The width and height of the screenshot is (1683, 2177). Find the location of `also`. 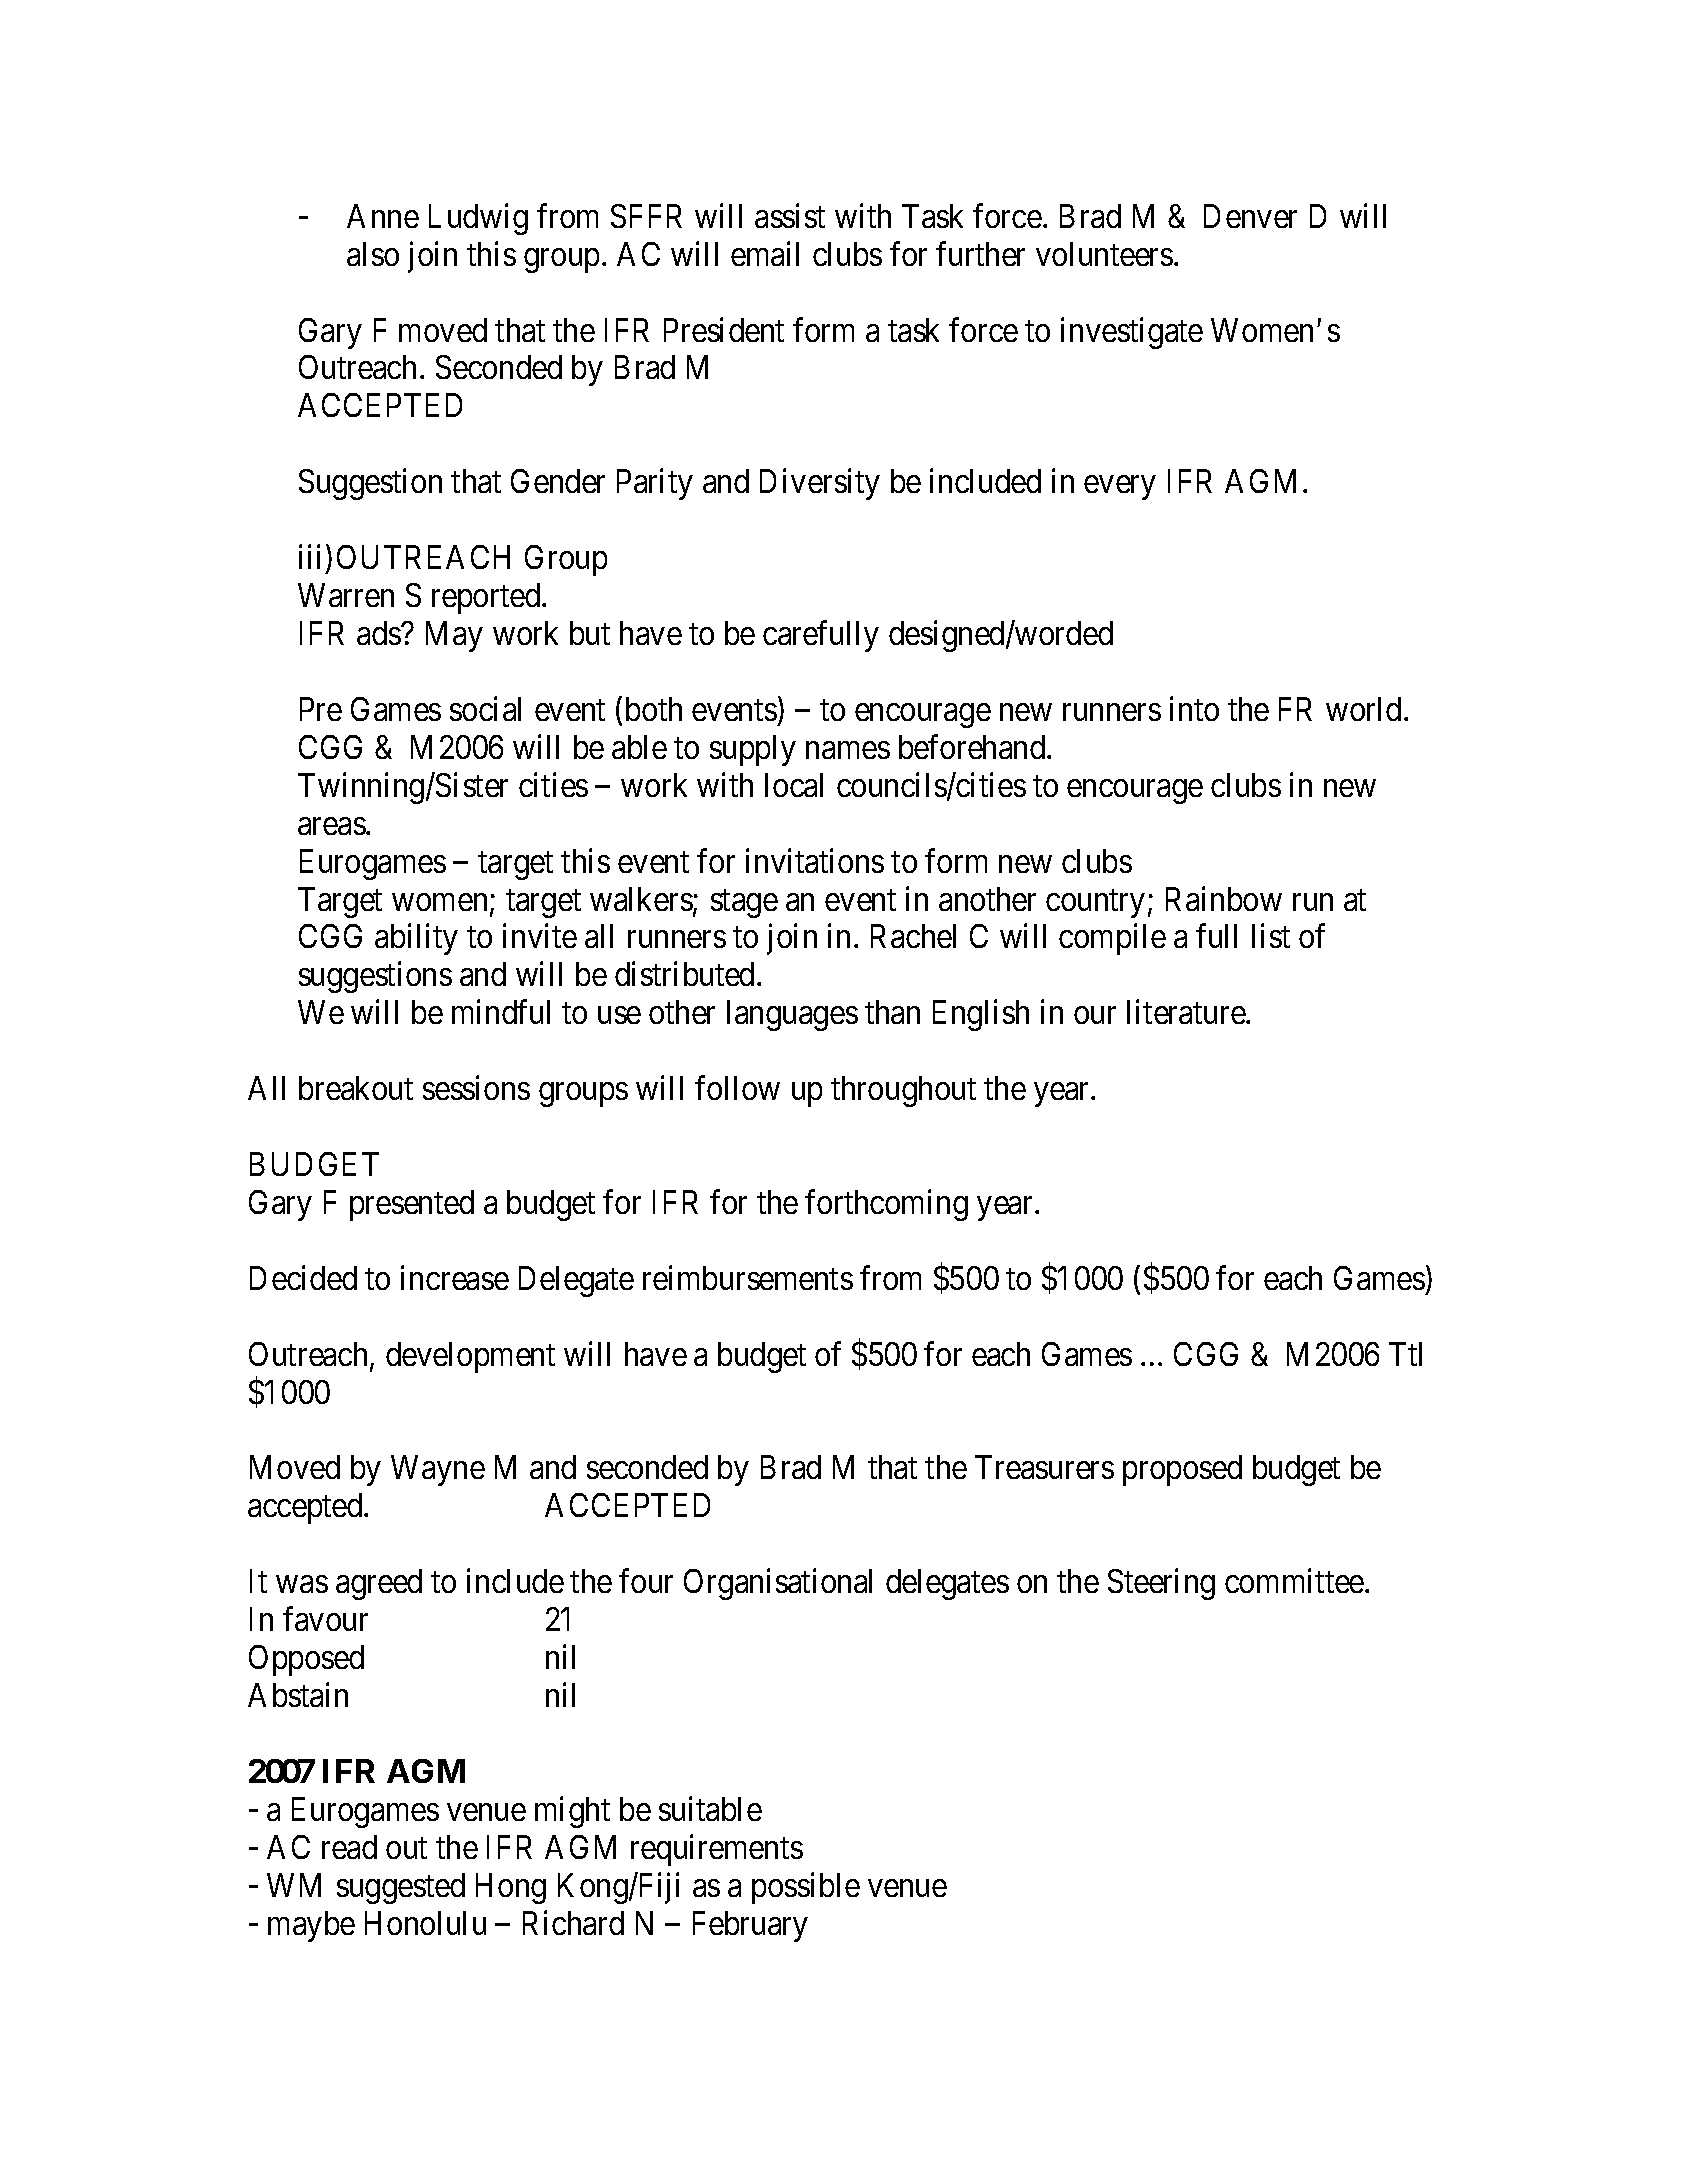

also is located at coordinates (373, 254).
